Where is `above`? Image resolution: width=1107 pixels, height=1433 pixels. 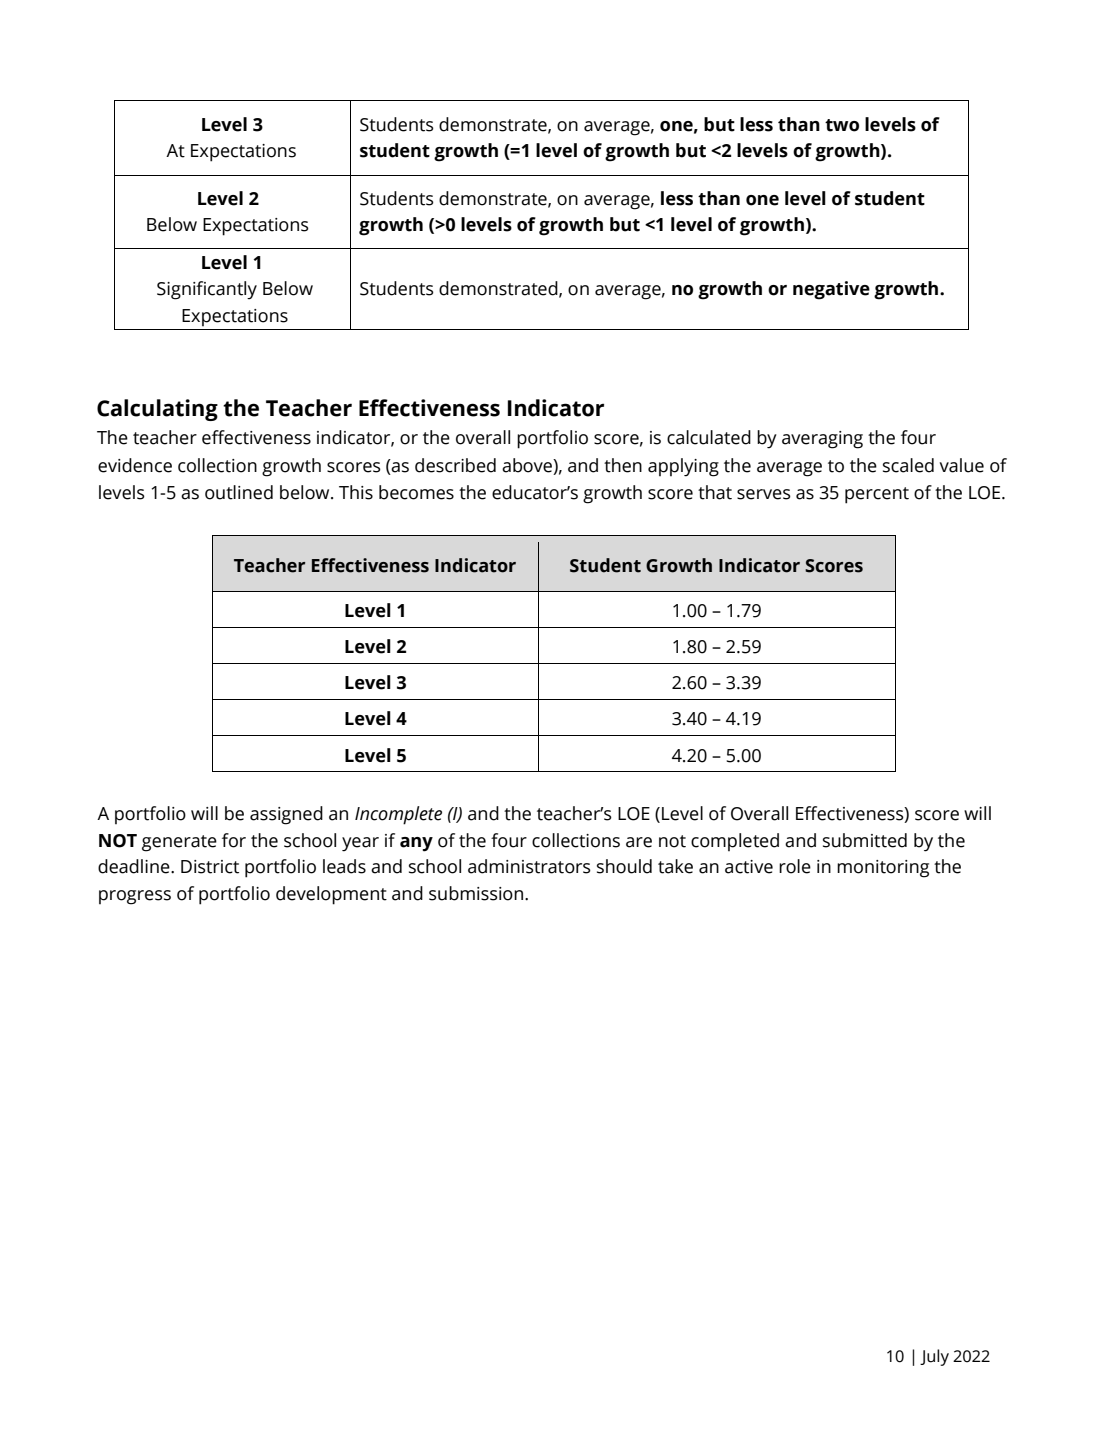
above is located at coordinates (528, 465).
